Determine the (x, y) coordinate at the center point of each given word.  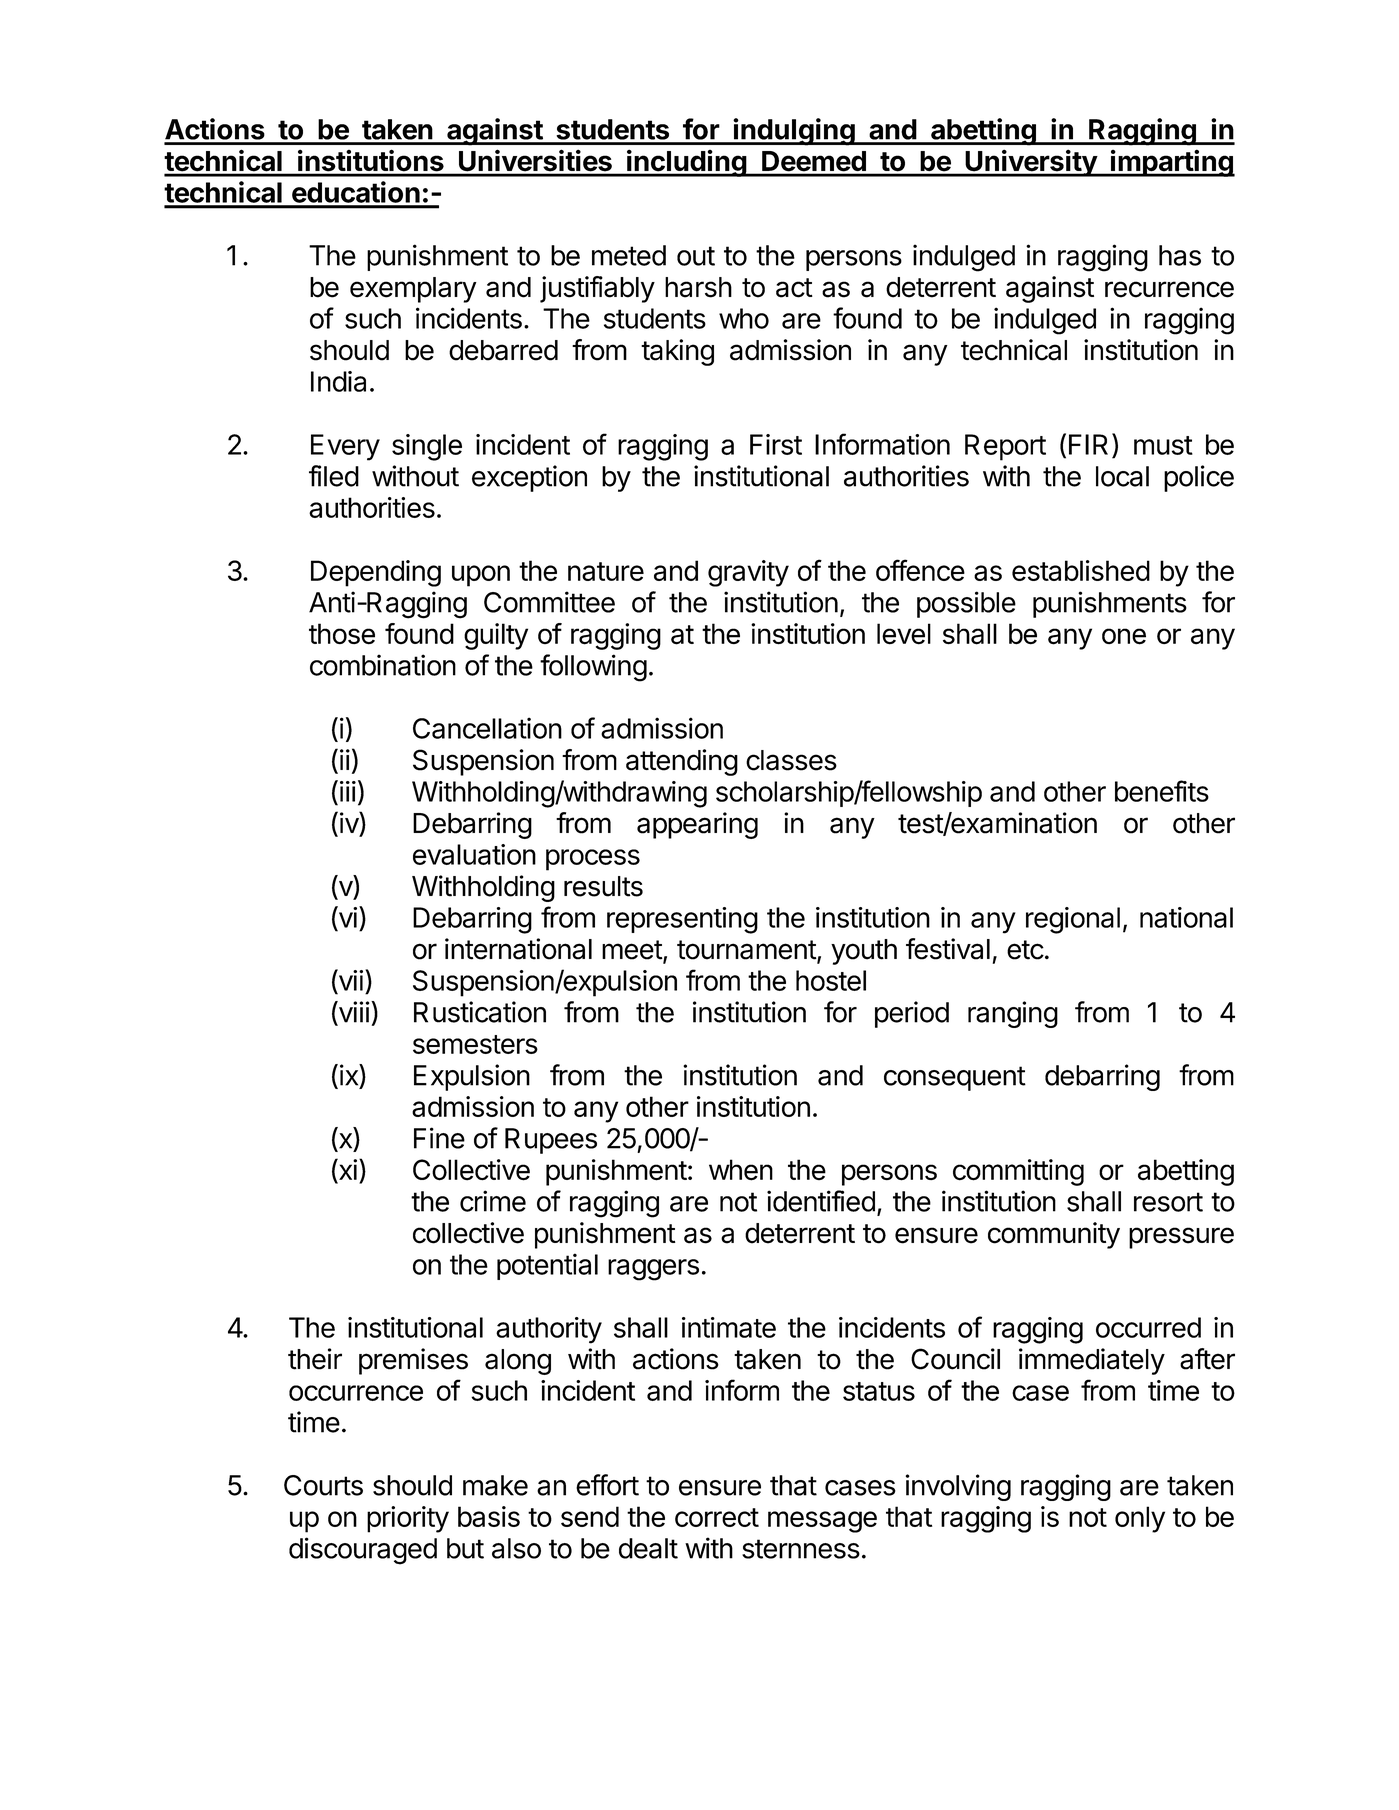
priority (408, 1519)
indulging (794, 132)
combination (383, 665)
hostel (831, 980)
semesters (475, 1044)
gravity (748, 573)
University (1031, 163)
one (1124, 636)
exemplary (413, 290)
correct (717, 1517)
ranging (1013, 1014)
